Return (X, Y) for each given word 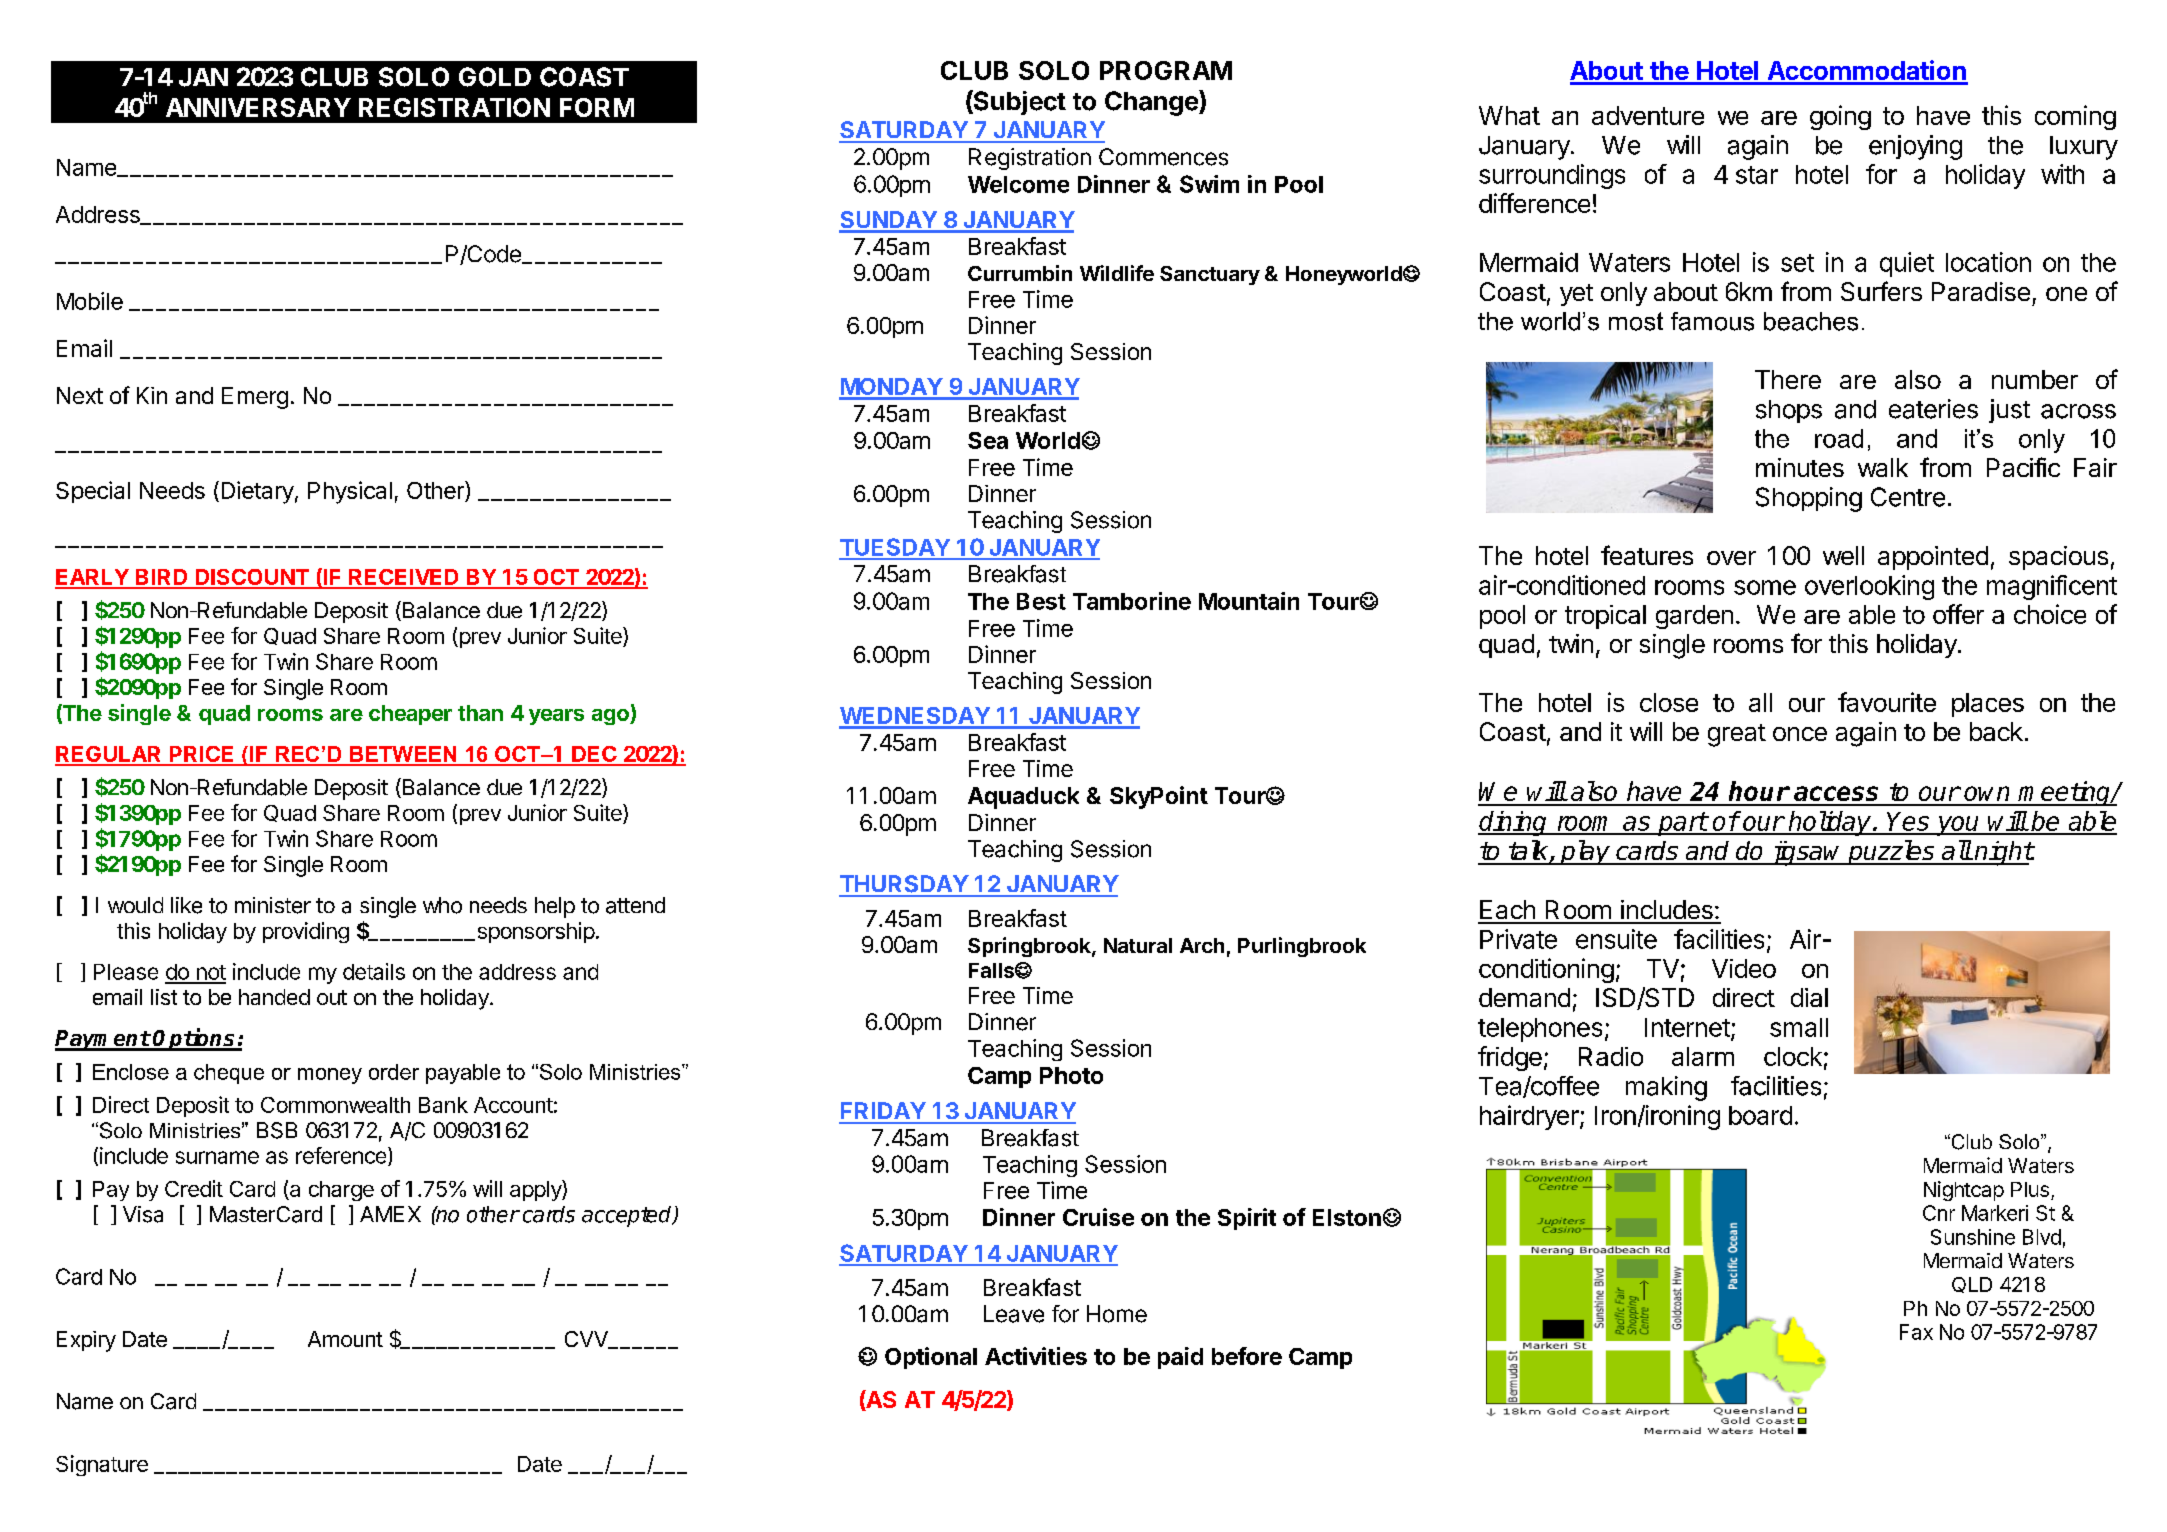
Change (1152, 103)
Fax (1916, 1332)
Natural (1138, 945)
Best (1041, 601)
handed (274, 997)
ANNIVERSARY (258, 107)
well (1843, 555)
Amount (345, 1339)
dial (1809, 997)
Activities (1036, 1356)
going (1840, 117)
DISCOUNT (251, 578)
